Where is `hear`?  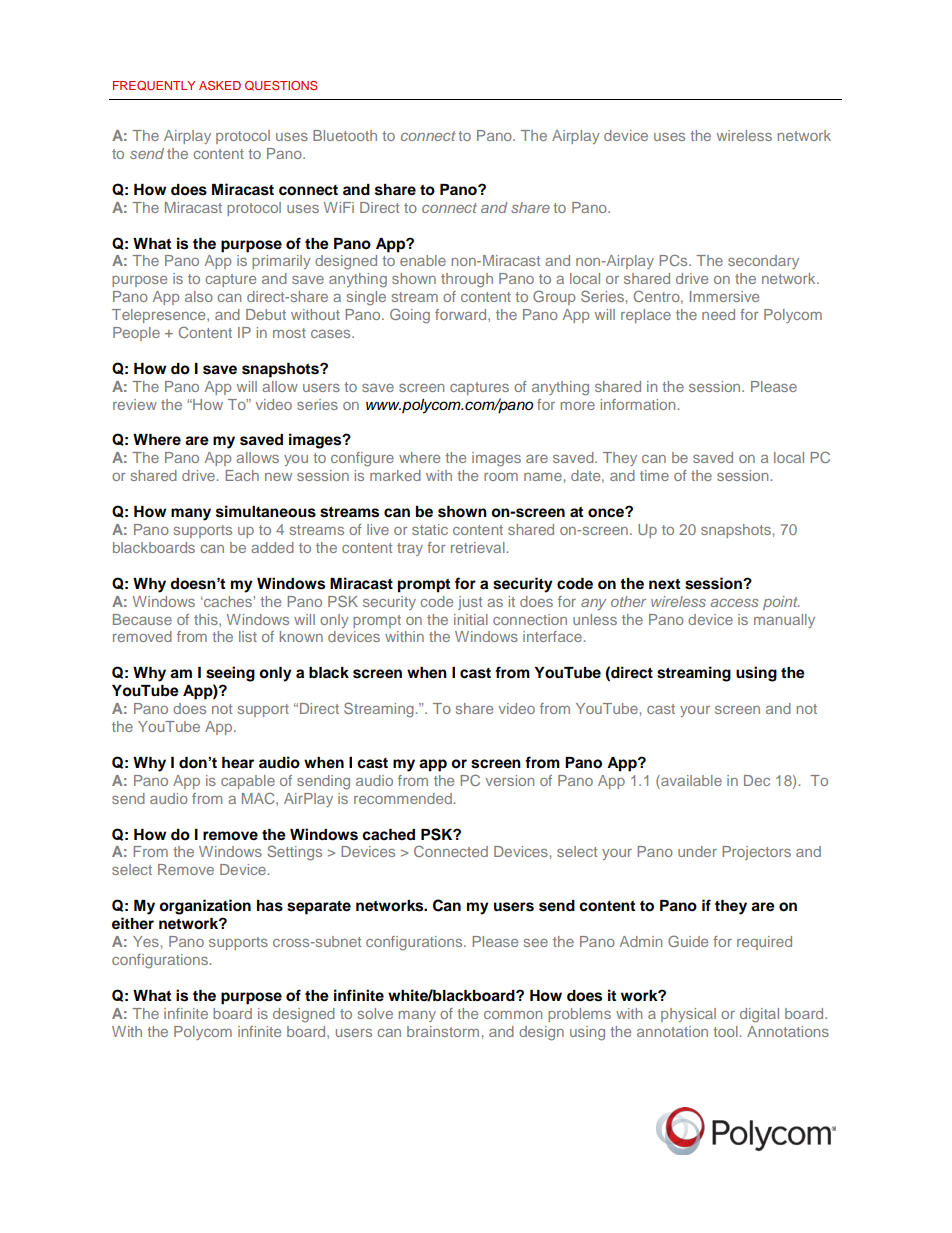
hear is located at coordinates (238, 763).
